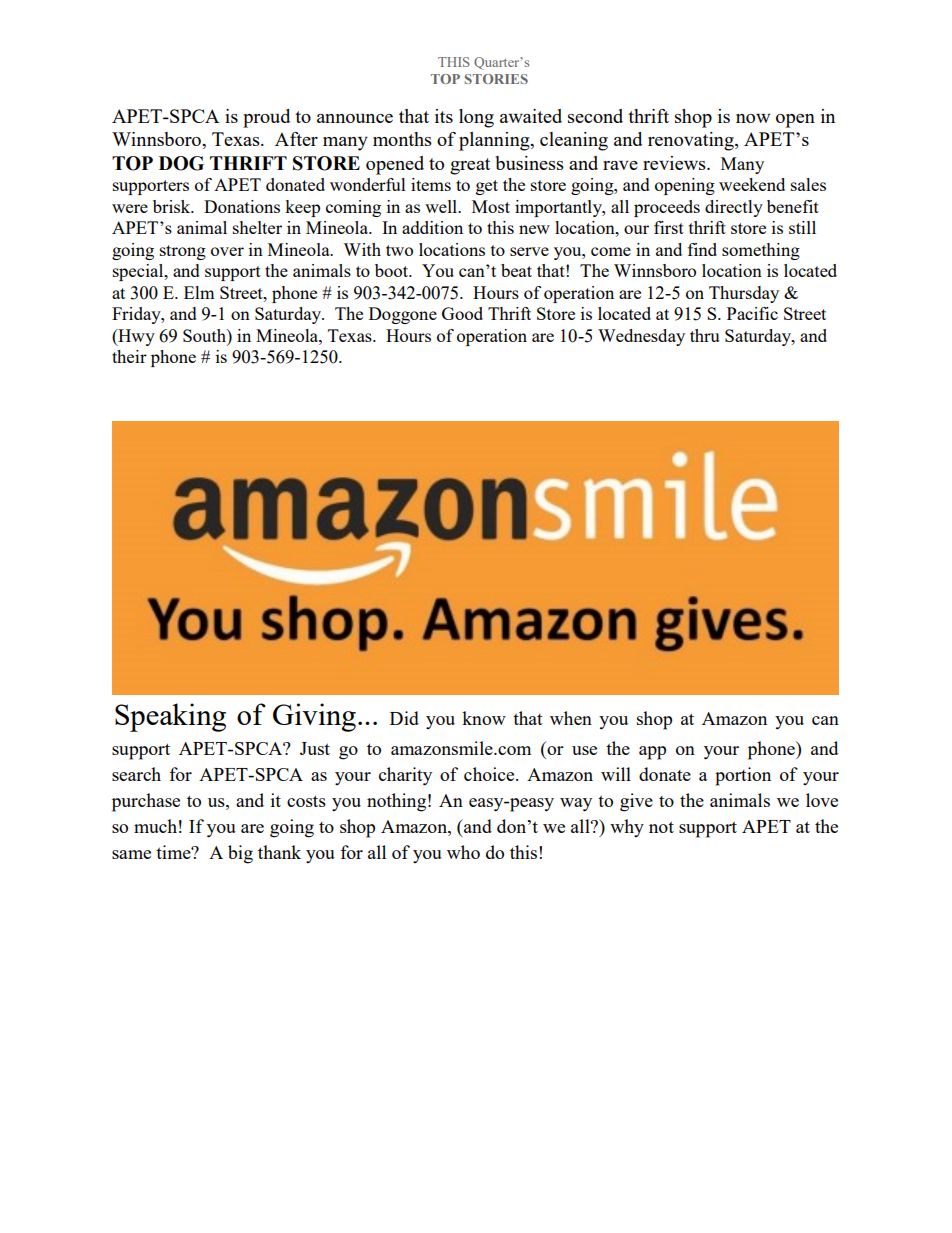  Describe the element at coordinates (240, 854) in the screenshot. I see `big` at that location.
